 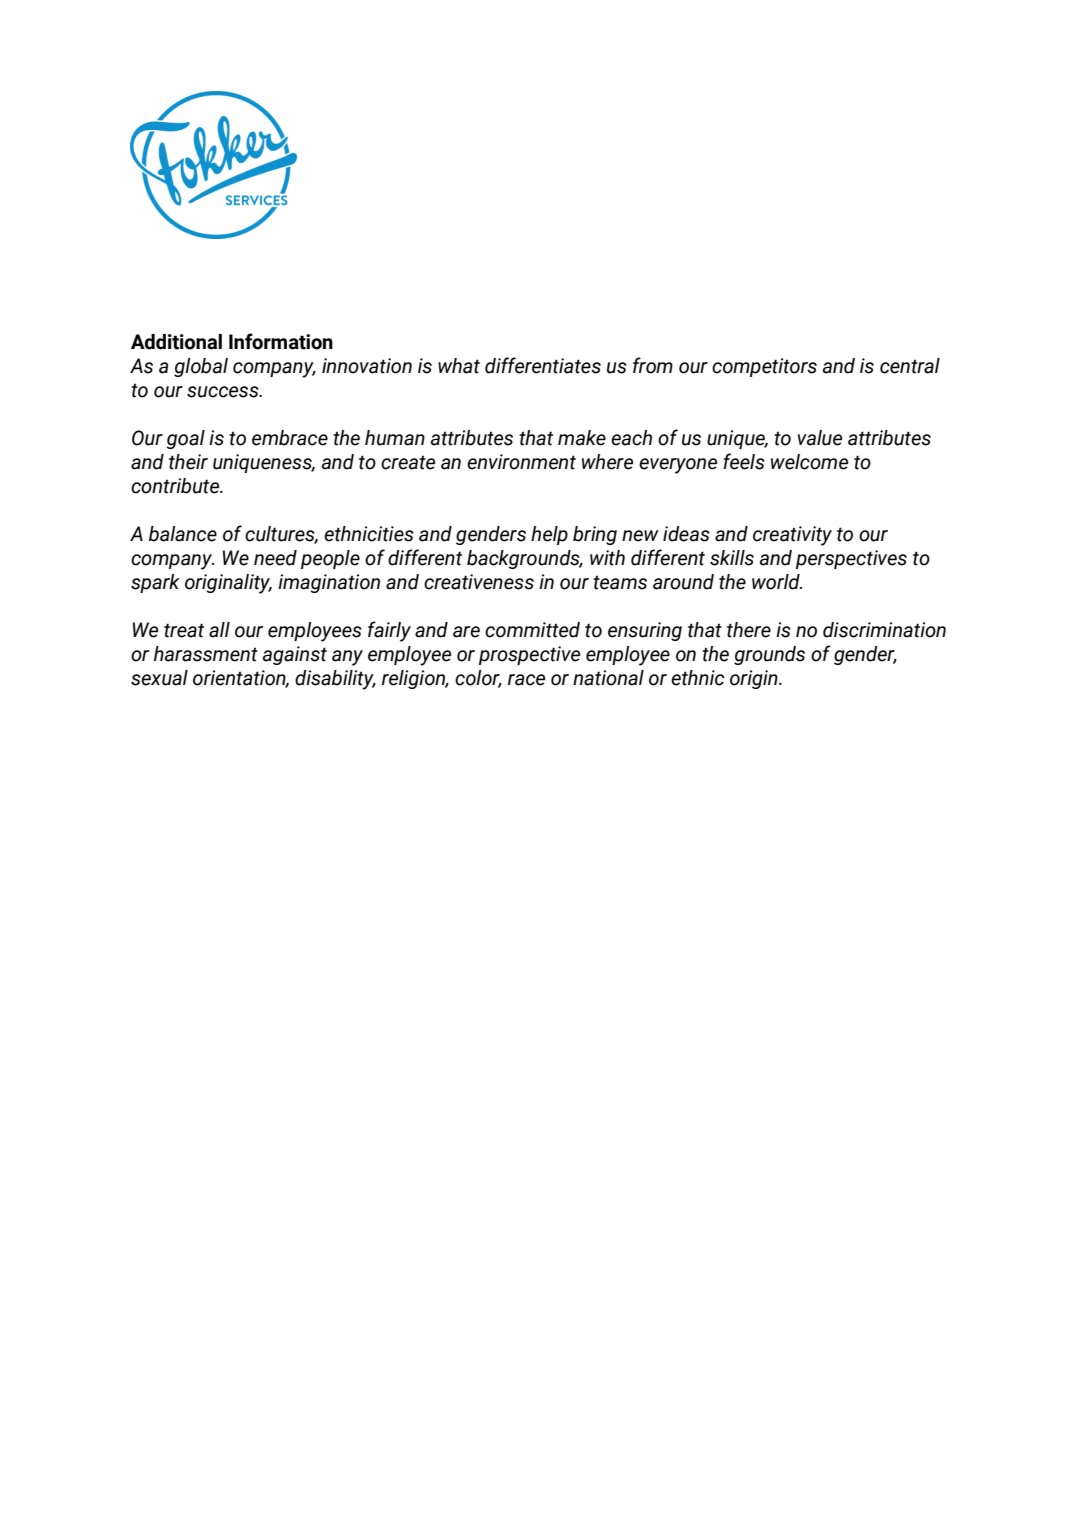 What do you see at coordinates (549, 535) in the page?
I see `help` at bounding box center [549, 535].
